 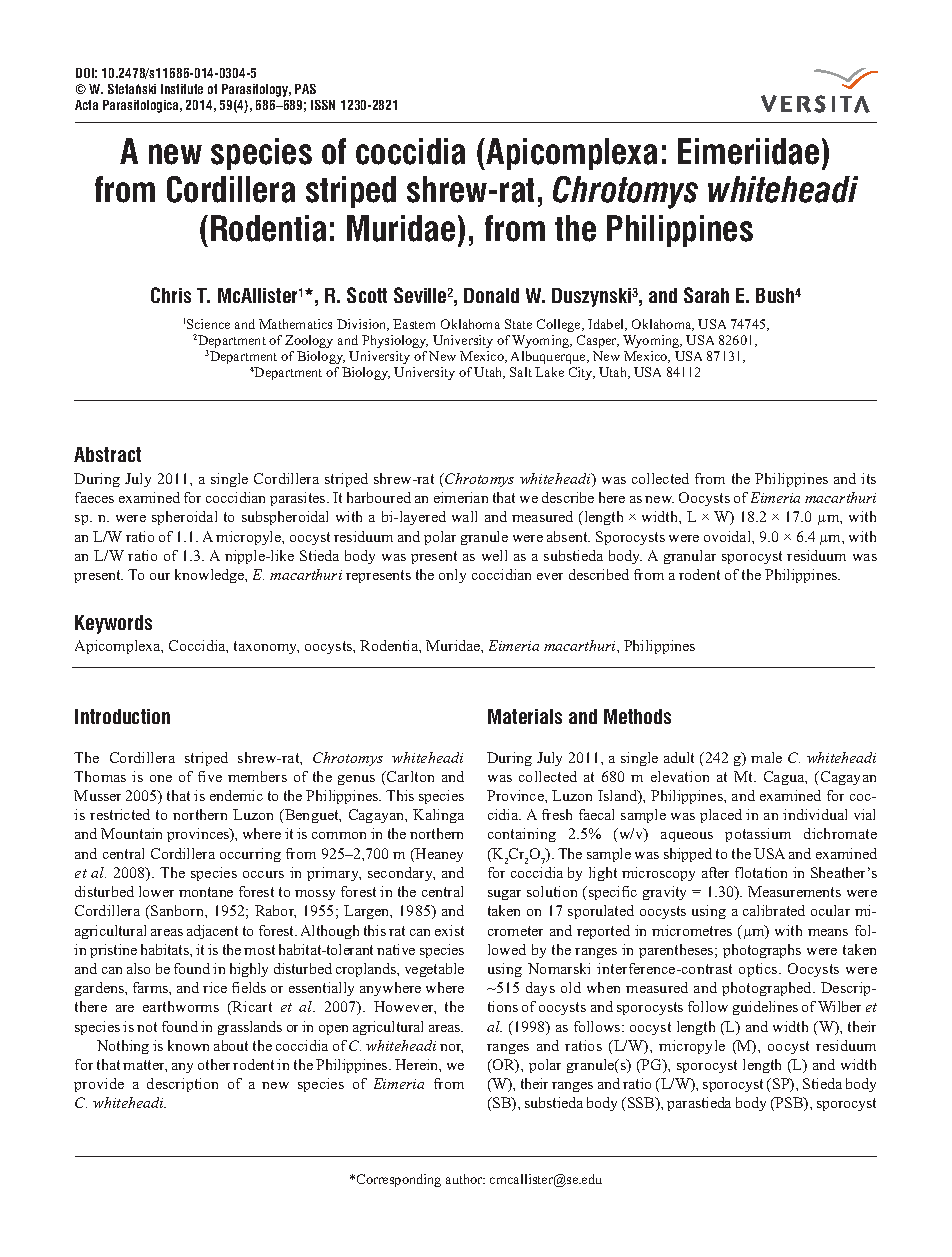 I want to click on Sarah, so click(x=706, y=295).
